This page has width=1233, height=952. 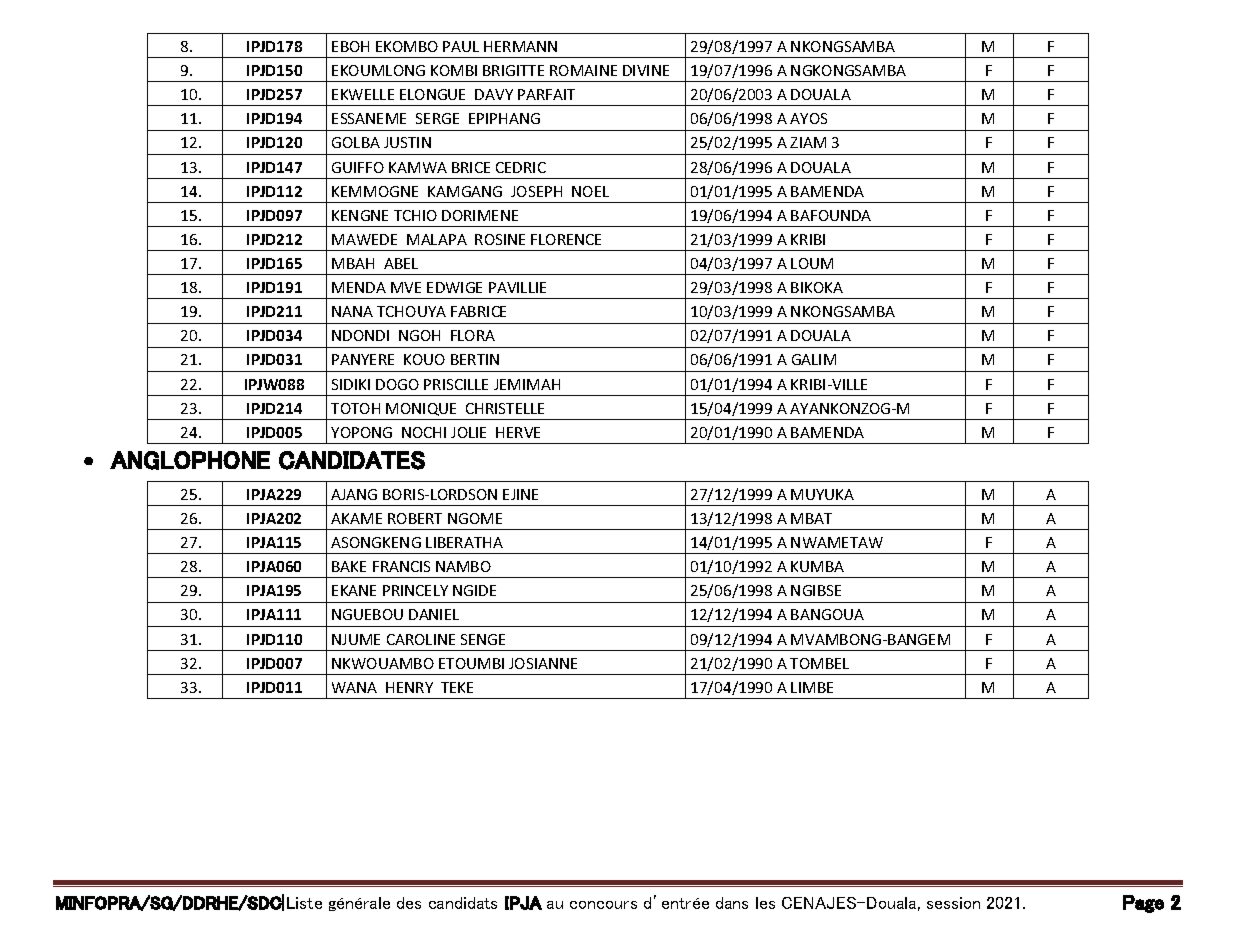 What do you see at coordinates (646, 70) in the page?
I see `DIVINE` at bounding box center [646, 70].
